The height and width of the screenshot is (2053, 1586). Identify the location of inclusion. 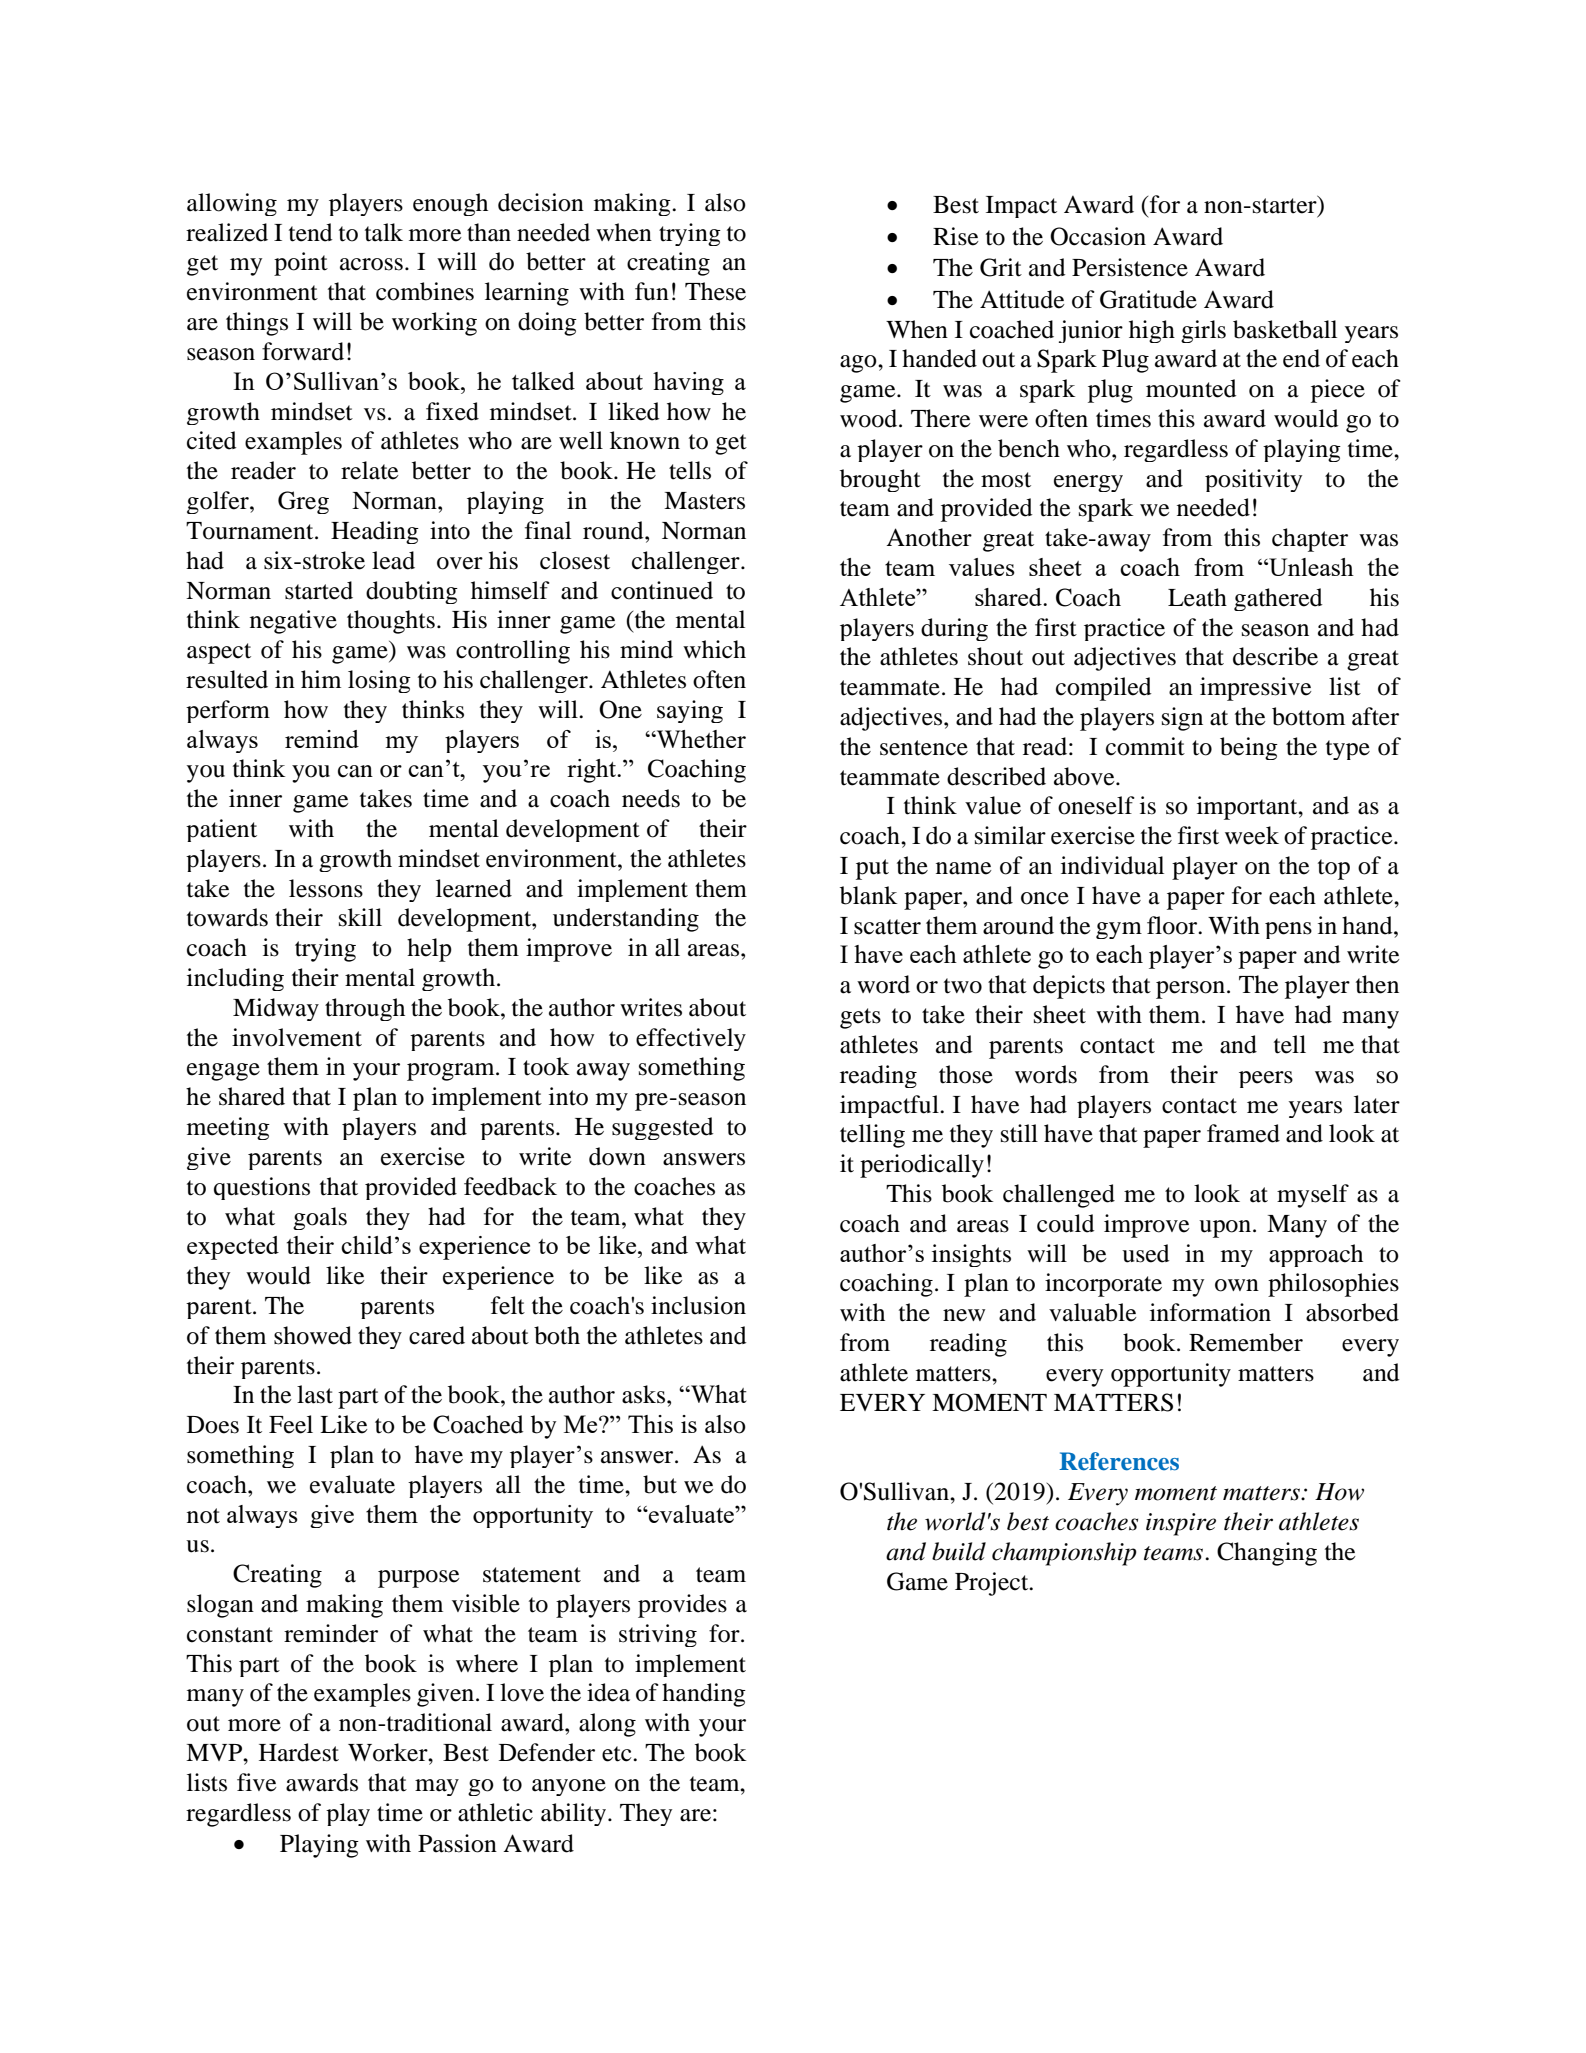
(698, 1305).
